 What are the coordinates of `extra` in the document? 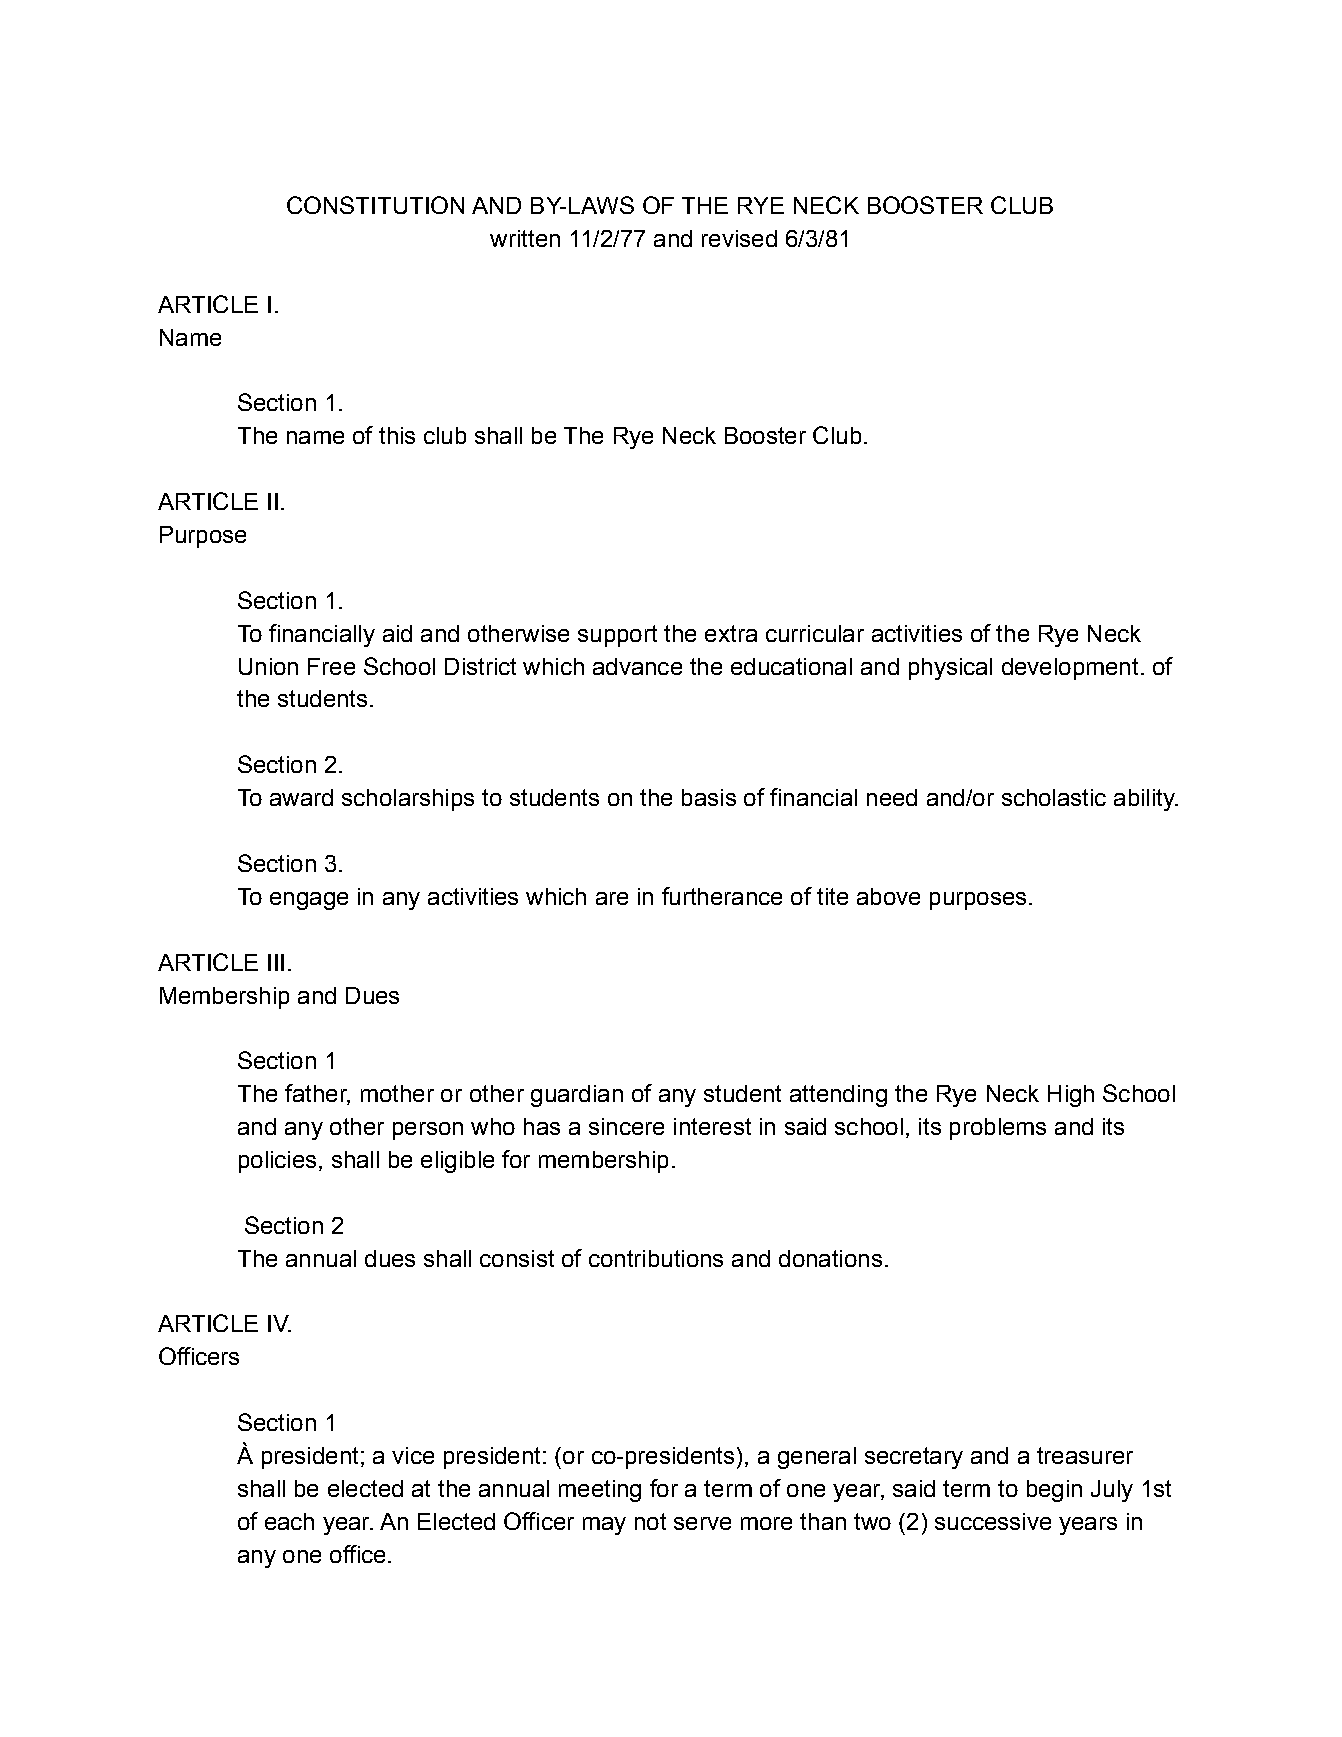 It's located at (731, 633).
